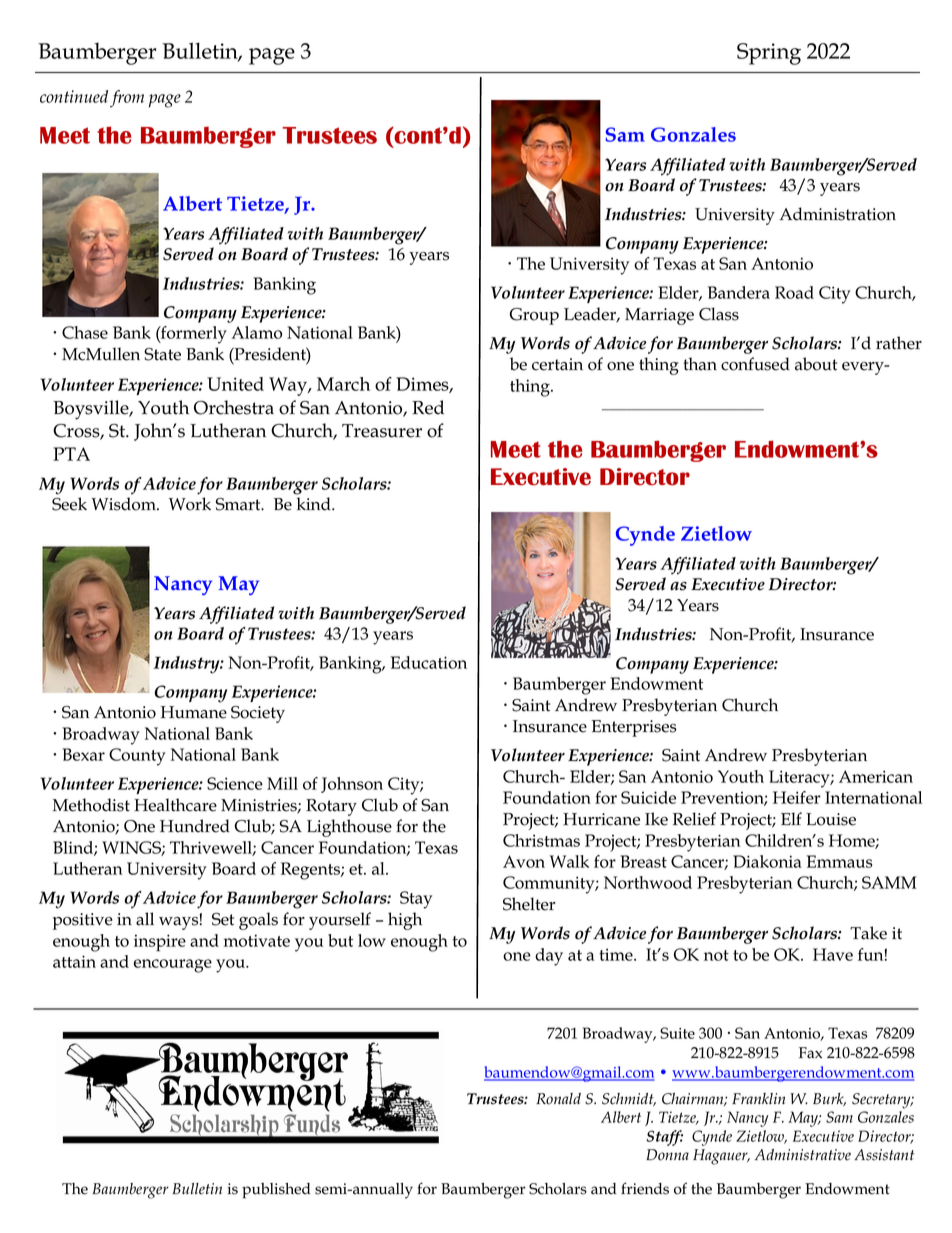 The width and height of the page is (952, 1233). What do you see at coordinates (127, 99) in the page?
I see `from` at bounding box center [127, 99].
